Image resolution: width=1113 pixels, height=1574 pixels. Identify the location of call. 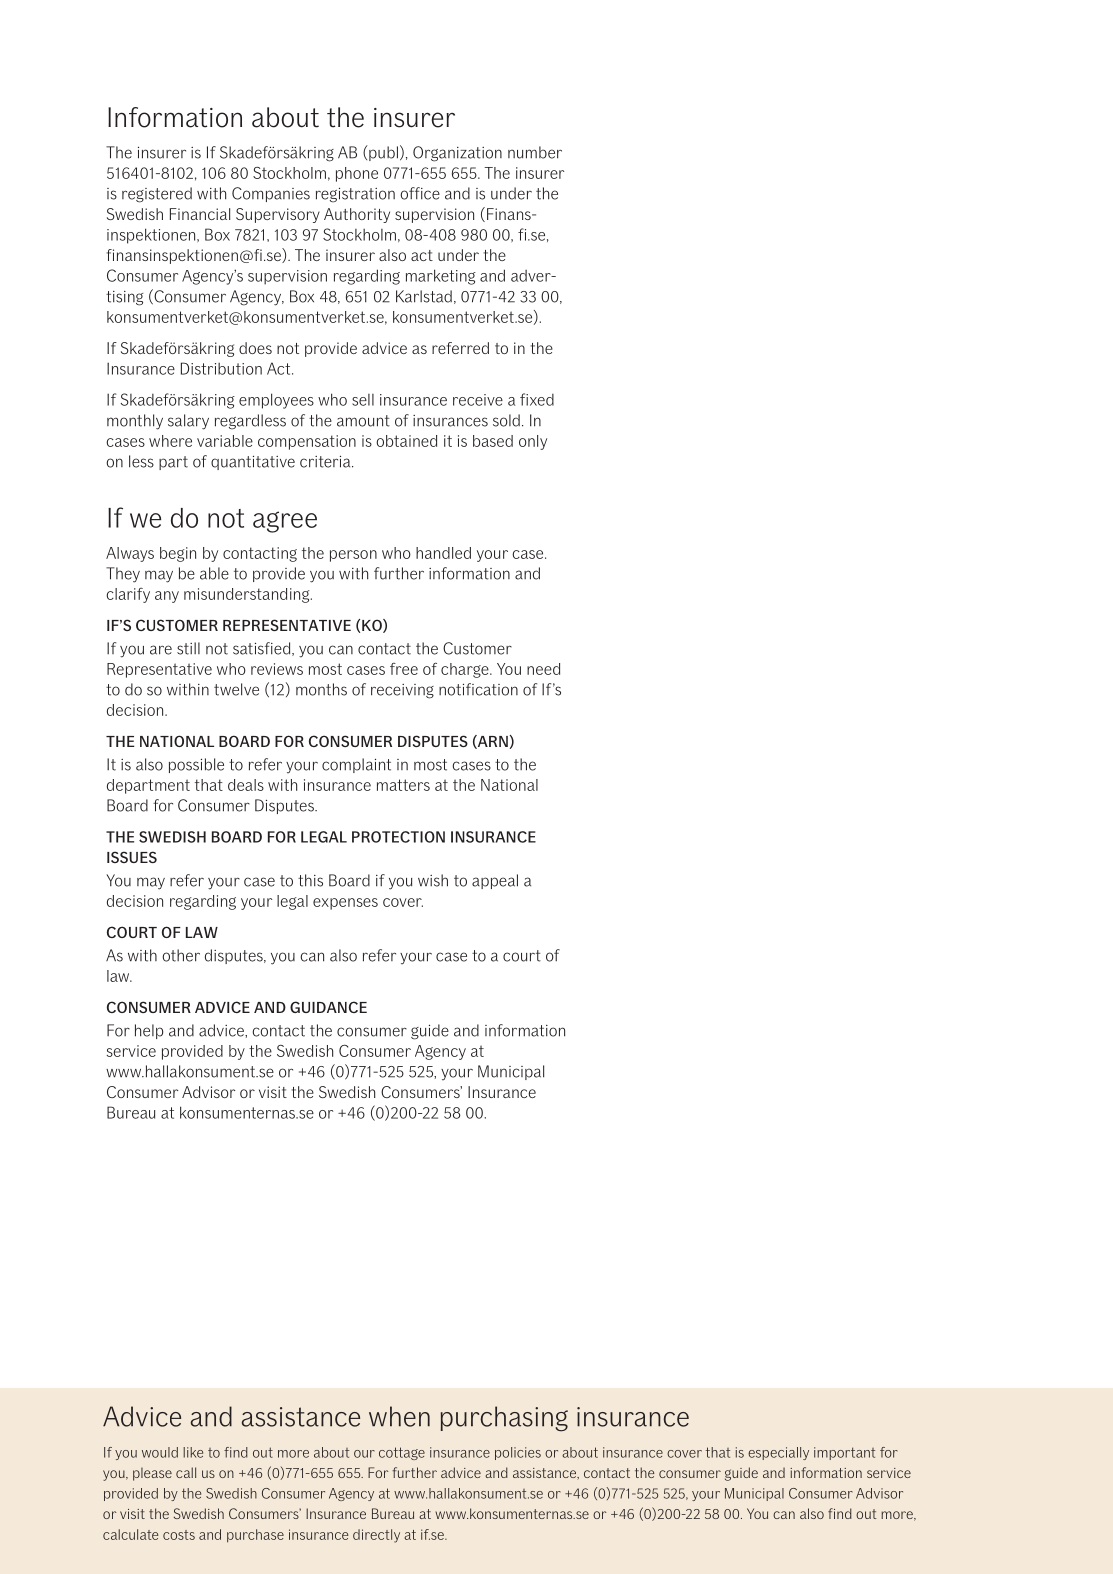
(186, 1472).
